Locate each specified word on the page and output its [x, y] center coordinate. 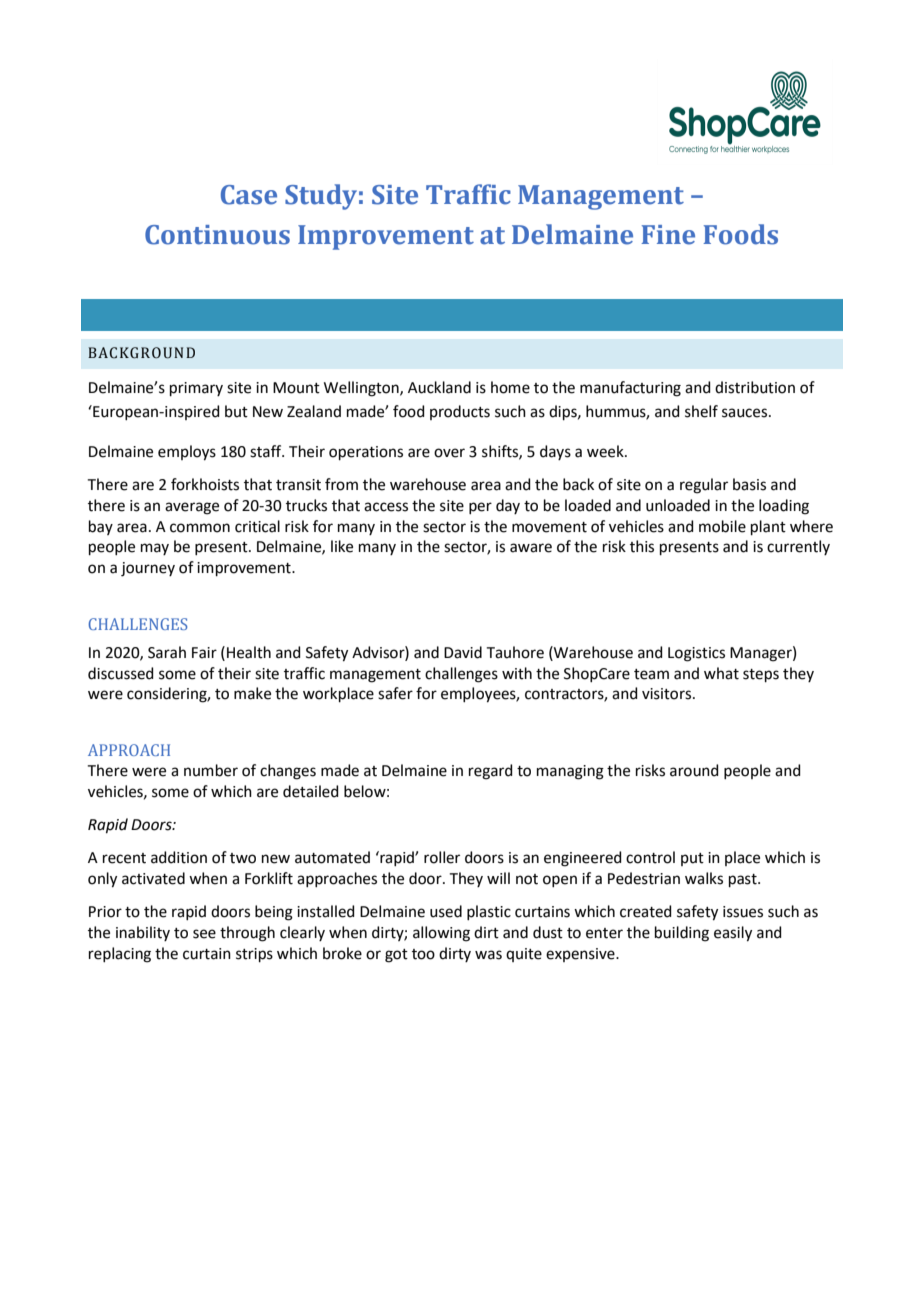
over [449, 453]
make [252, 693]
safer [395, 693]
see [204, 934]
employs [187, 453]
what [721, 673]
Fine [668, 235]
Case [249, 195]
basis [749, 484]
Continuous [217, 235]
